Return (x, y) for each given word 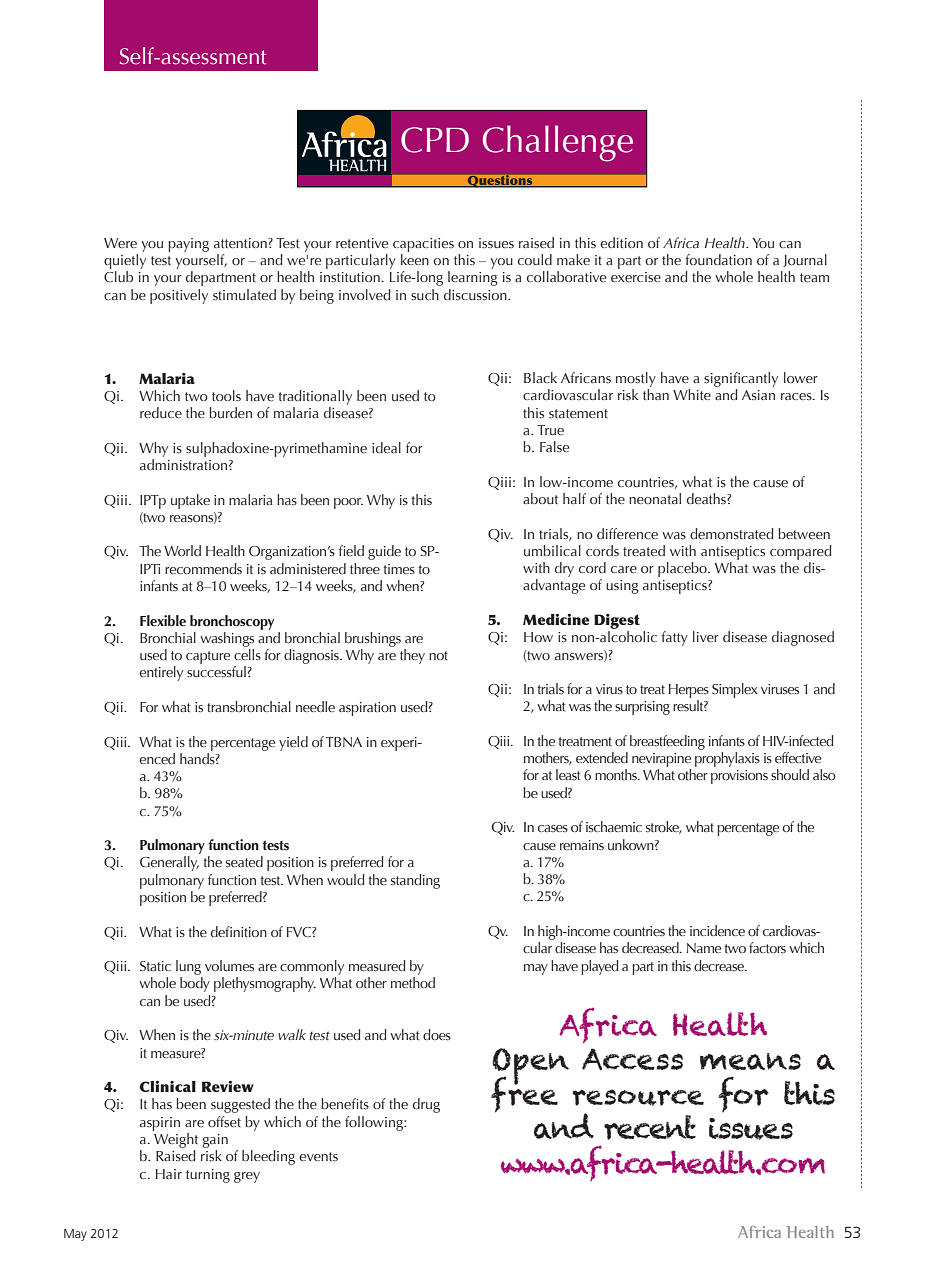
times (399, 569)
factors (767, 947)
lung (188, 967)
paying (188, 245)
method (413, 982)
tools (226, 395)
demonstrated (732, 534)
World (182, 550)
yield (293, 743)
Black (540, 377)
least (568, 774)
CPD (435, 140)
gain (215, 1141)
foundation (719, 259)
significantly (741, 379)
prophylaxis (727, 759)
